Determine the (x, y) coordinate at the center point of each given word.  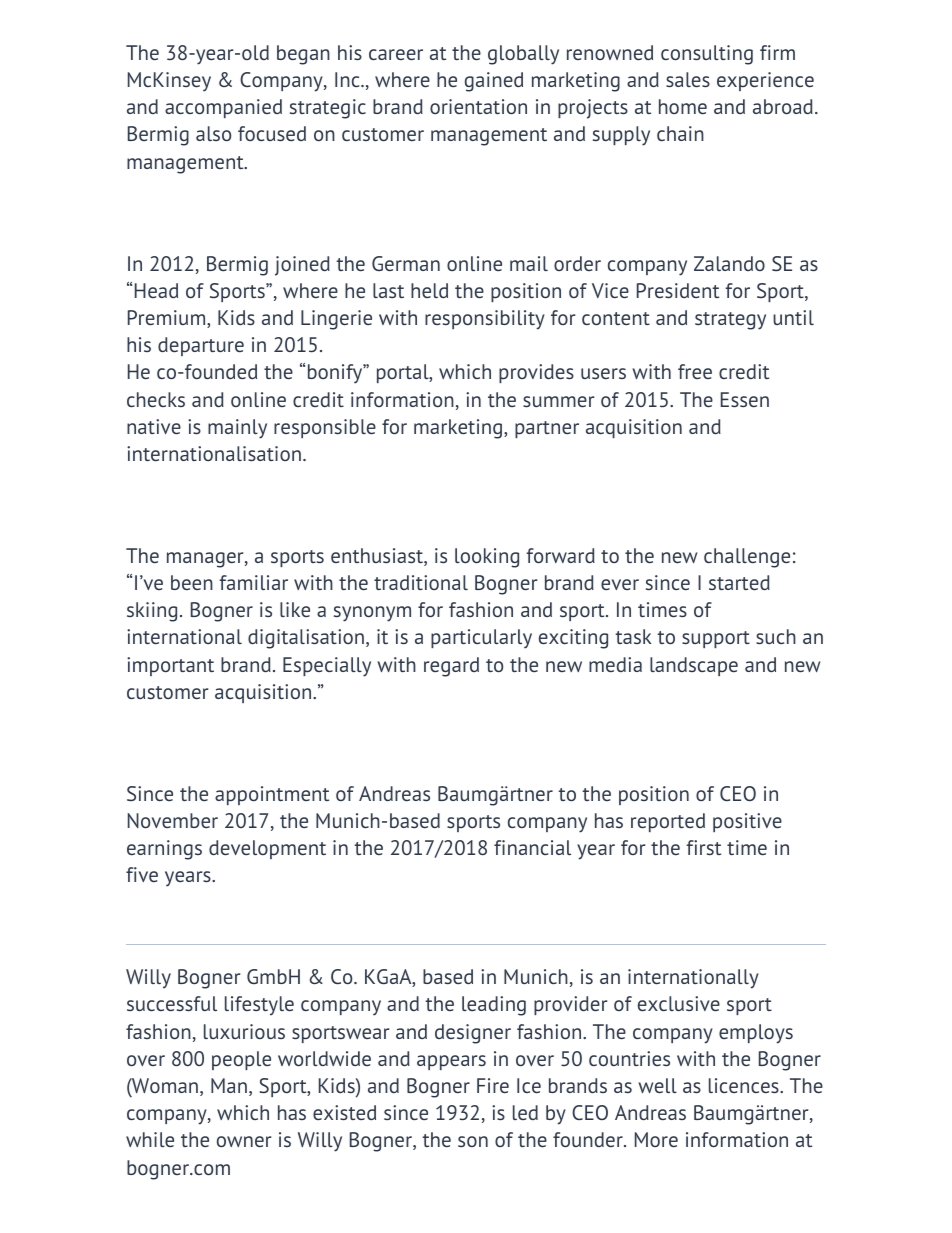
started (739, 582)
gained (494, 82)
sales (688, 79)
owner (244, 1141)
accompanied (223, 108)
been (192, 582)
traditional (421, 582)
